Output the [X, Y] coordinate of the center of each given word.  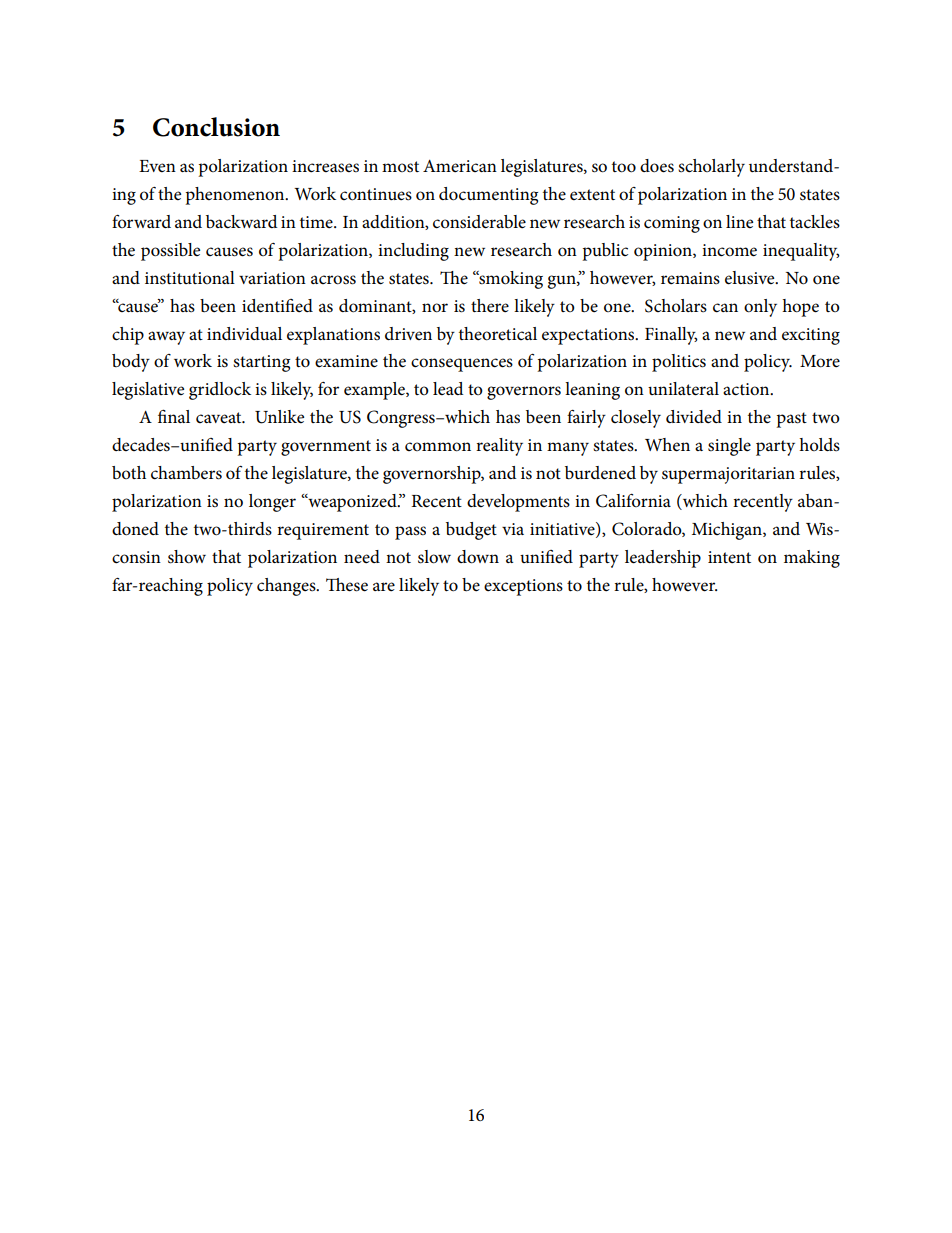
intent [729, 557]
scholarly [711, 168]
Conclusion [216, 127]
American [460, 166]
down [478, 557]
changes [287, 587]
